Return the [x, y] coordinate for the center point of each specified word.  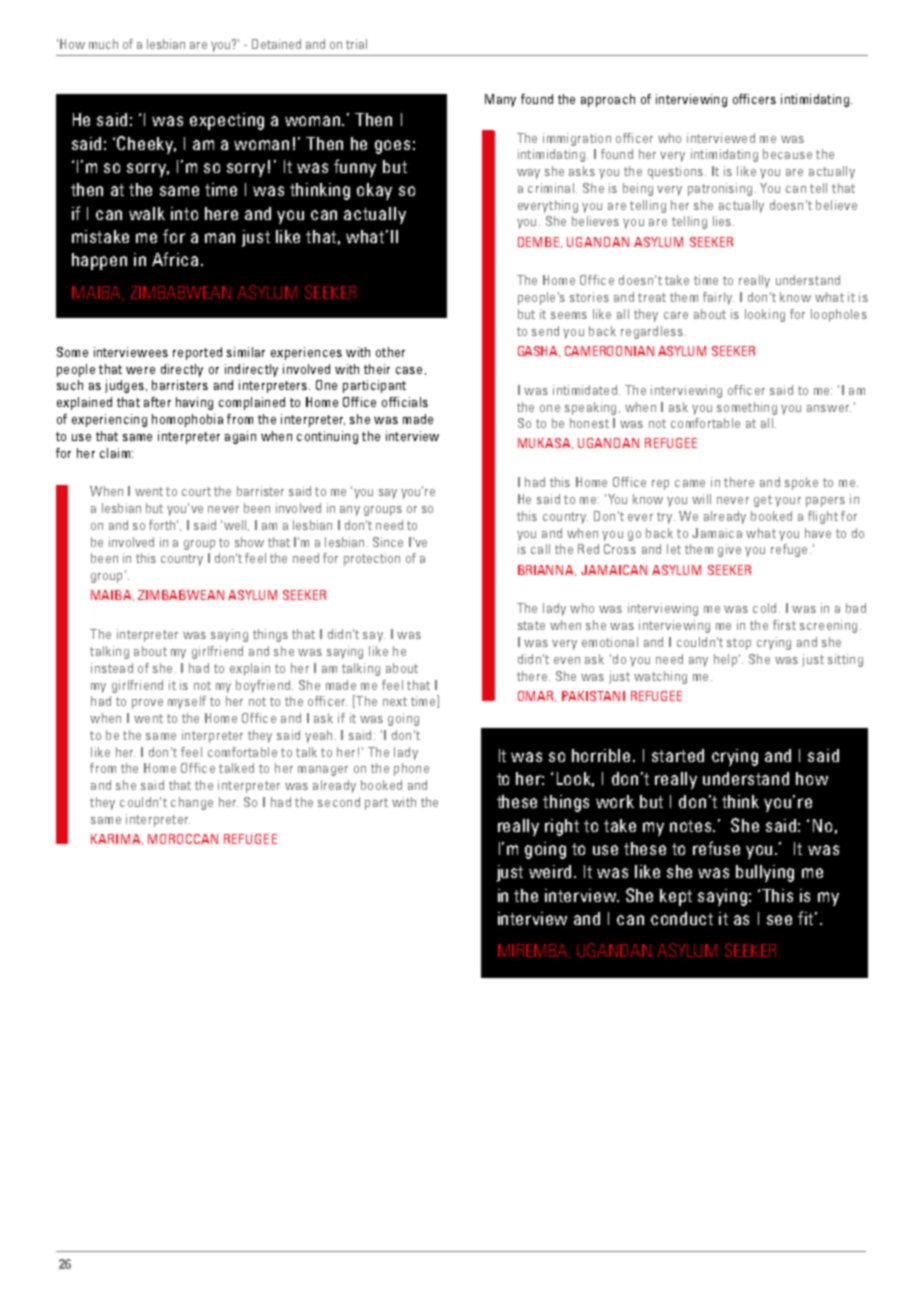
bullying [765, 873]
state [531, 625]
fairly [718, 298]
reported [197, 353]
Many [500, 100]
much [103, 44]
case [409, 370]
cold [764, 608]
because [787, 154]
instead [112, 668]
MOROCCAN [183, 839]
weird [550, 871]
